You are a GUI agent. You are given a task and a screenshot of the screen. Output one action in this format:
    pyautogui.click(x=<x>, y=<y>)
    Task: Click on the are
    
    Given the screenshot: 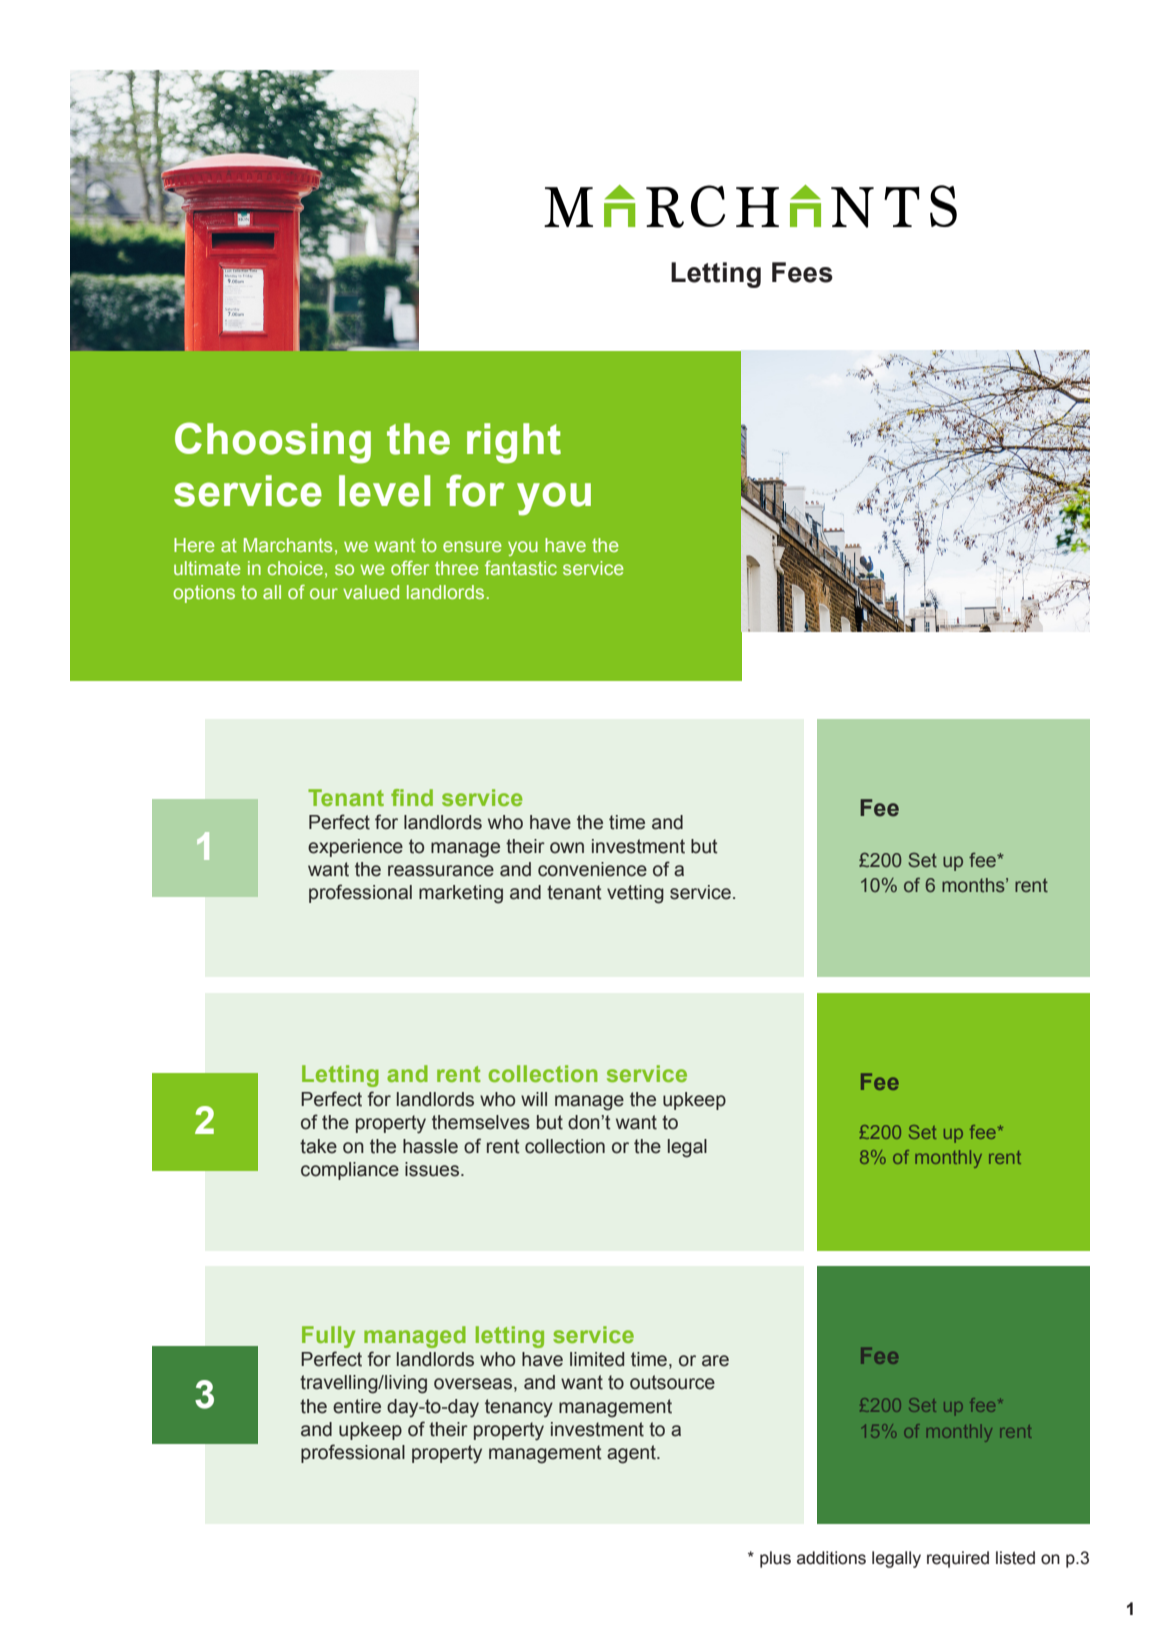 What is the action you would take?
    pyautogui.click(x=715, y=1361)
